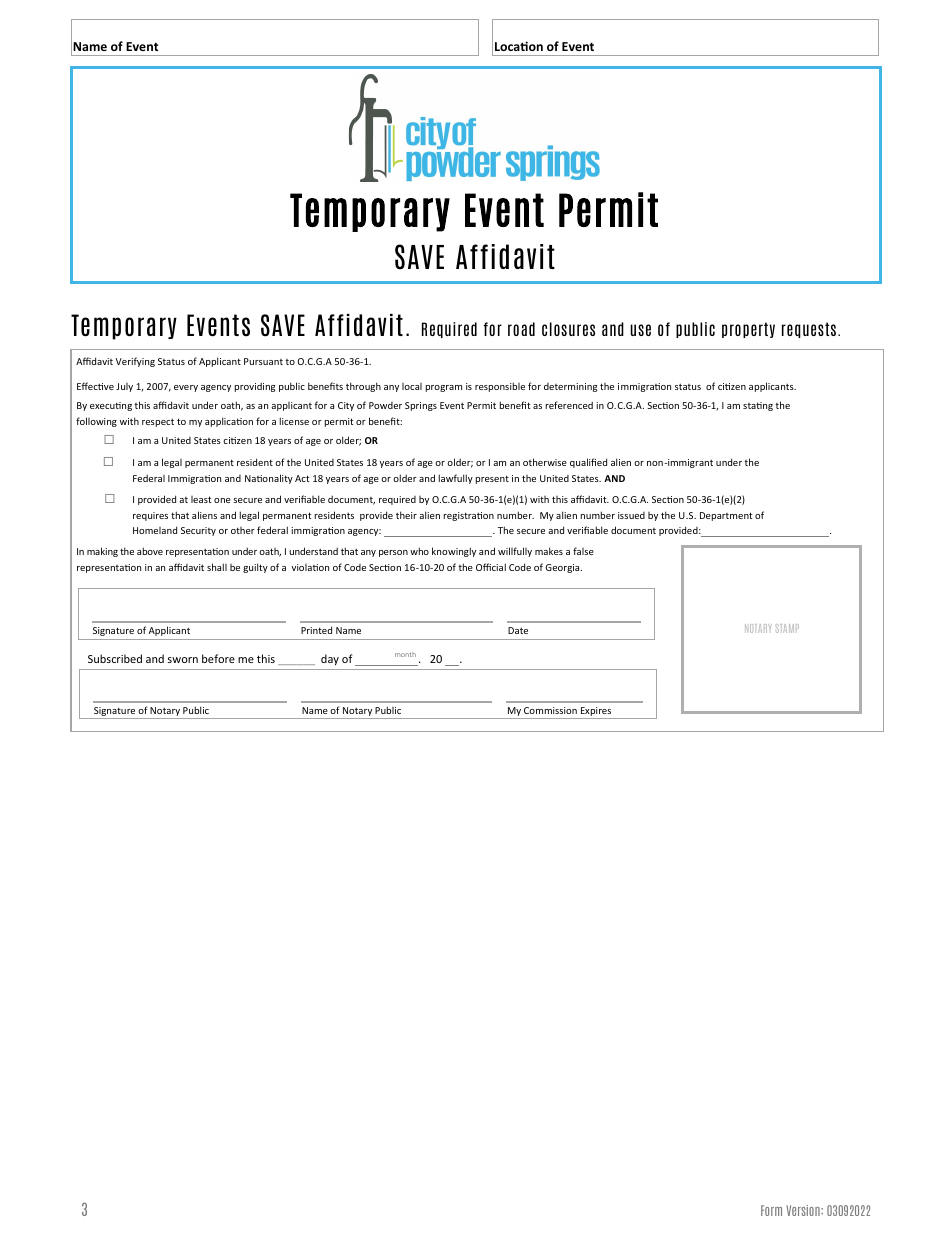 Image resolution: width=952 pixels, height=1233 pixels. I want to click on before, so click(218, 658).
